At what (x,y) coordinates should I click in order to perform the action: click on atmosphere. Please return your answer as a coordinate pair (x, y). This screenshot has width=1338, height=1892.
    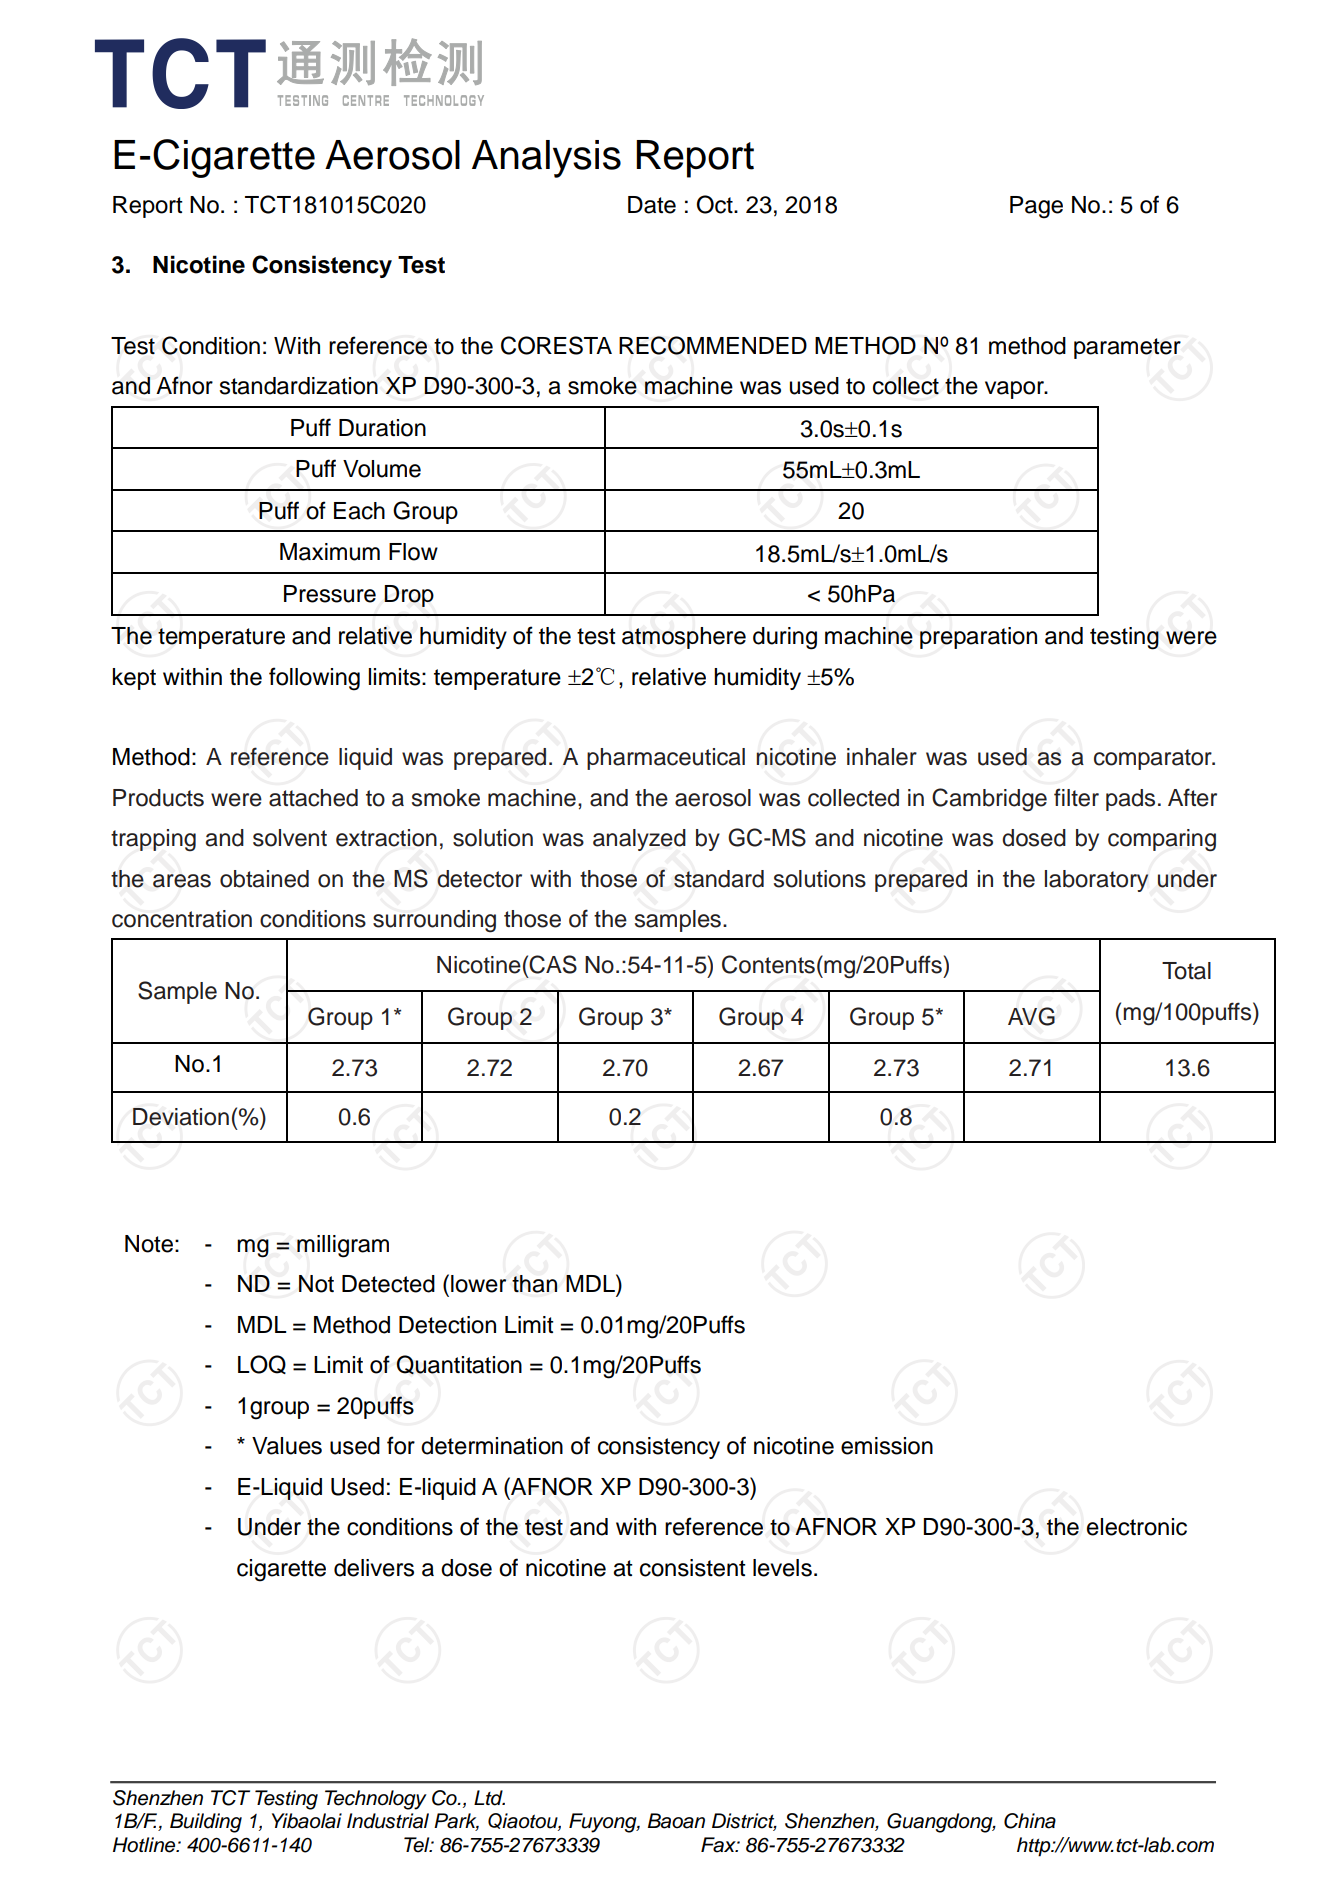
    Looking at the image, I should click on (684, 638).
